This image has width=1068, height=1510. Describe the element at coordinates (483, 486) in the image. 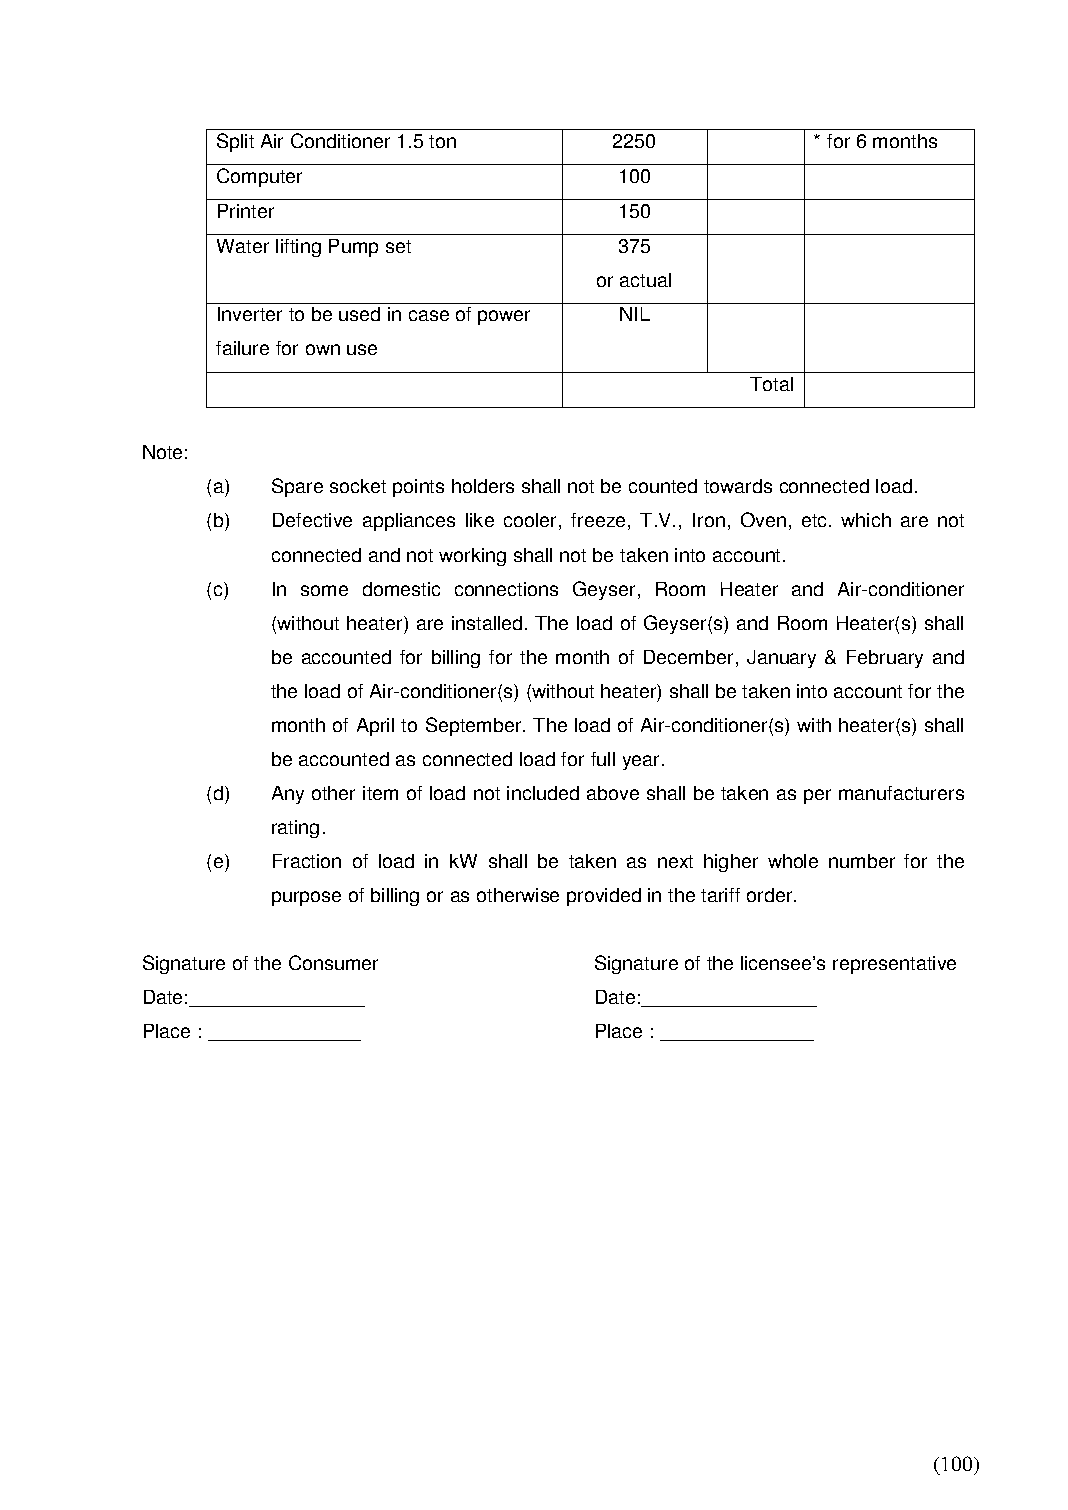

I see `holders` at that location.
